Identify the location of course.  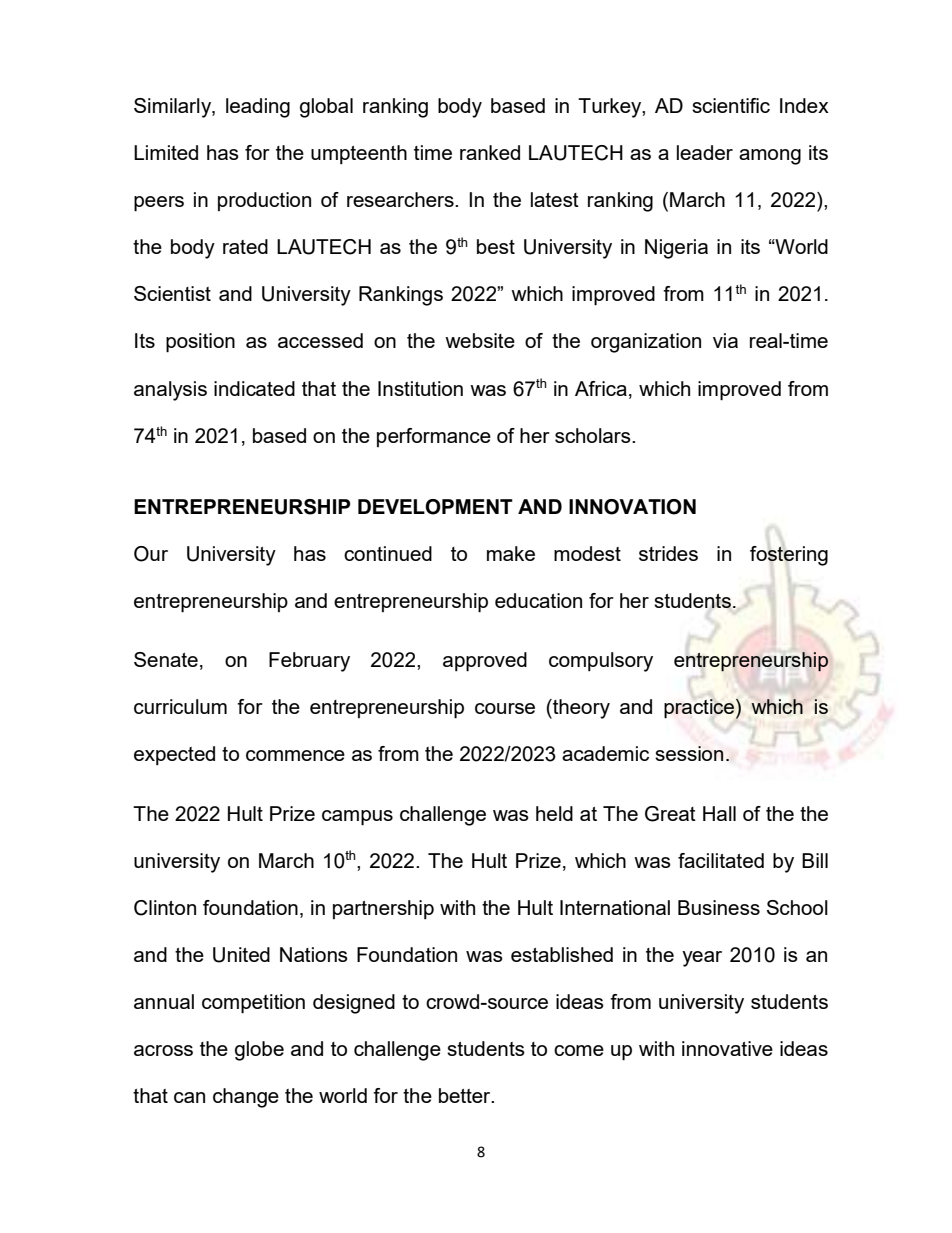
(505, 708).
